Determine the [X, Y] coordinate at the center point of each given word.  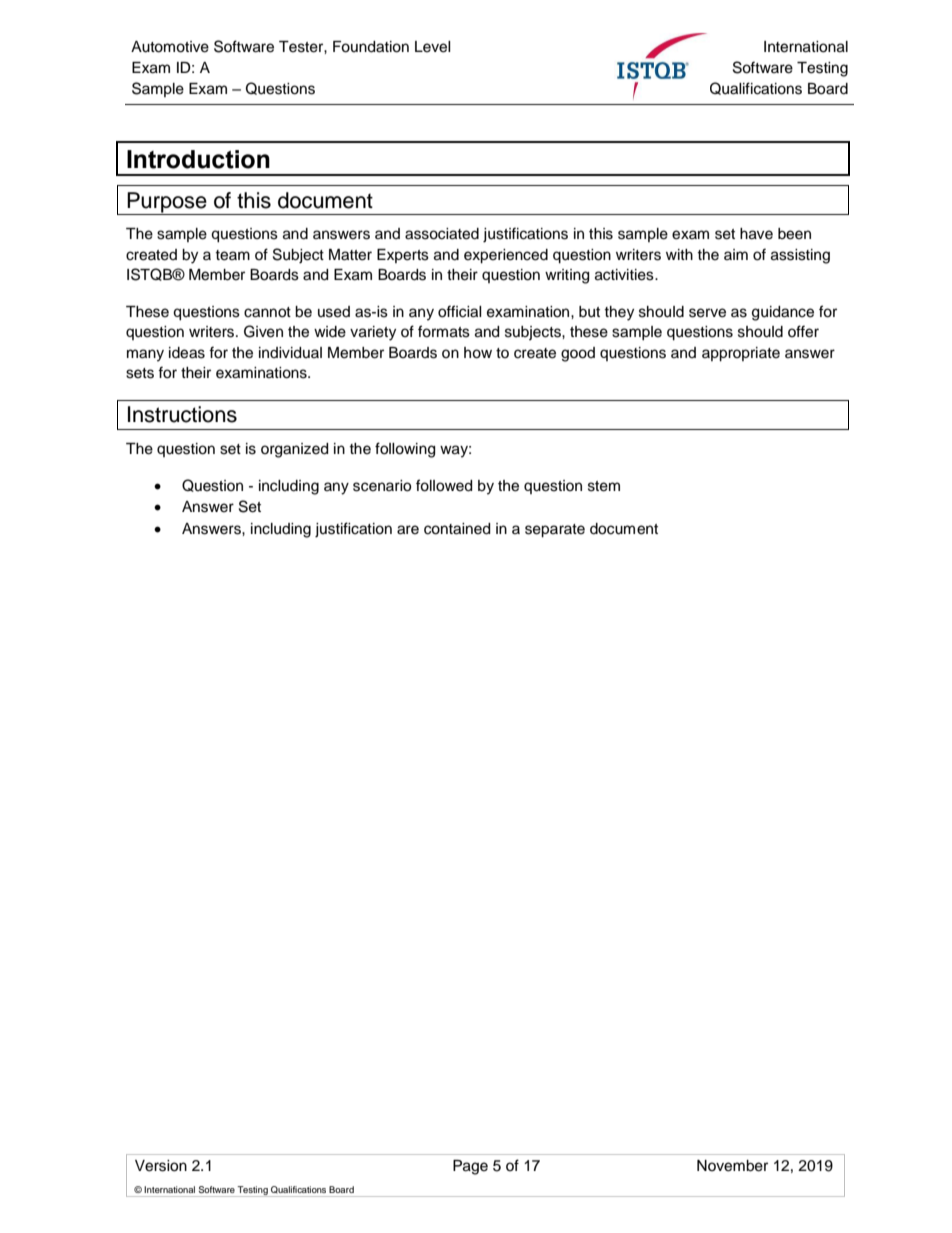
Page [470, 1167]
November [732, 1166]
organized [294, 450]
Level [433, 47]
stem [604, 486]
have [756, 234]
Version [161, 1166]
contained [457, 529]
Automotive [170, 47]
